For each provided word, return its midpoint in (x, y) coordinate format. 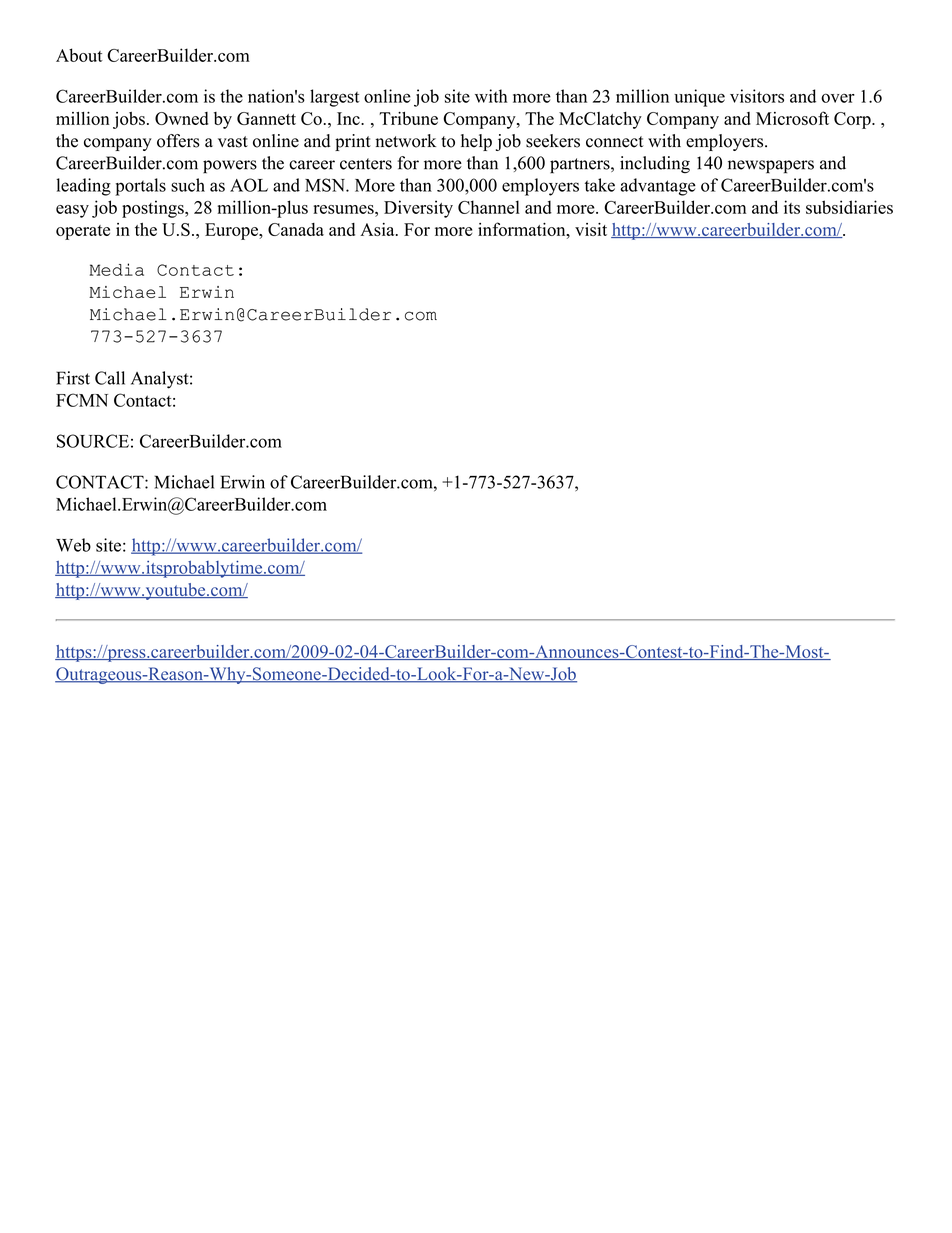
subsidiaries (849, 207)
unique (699, 98)
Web (73, 545)
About (79, 55)
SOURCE (93, 441)
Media (117, 269)
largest (334, 98)
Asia (378, 229)
